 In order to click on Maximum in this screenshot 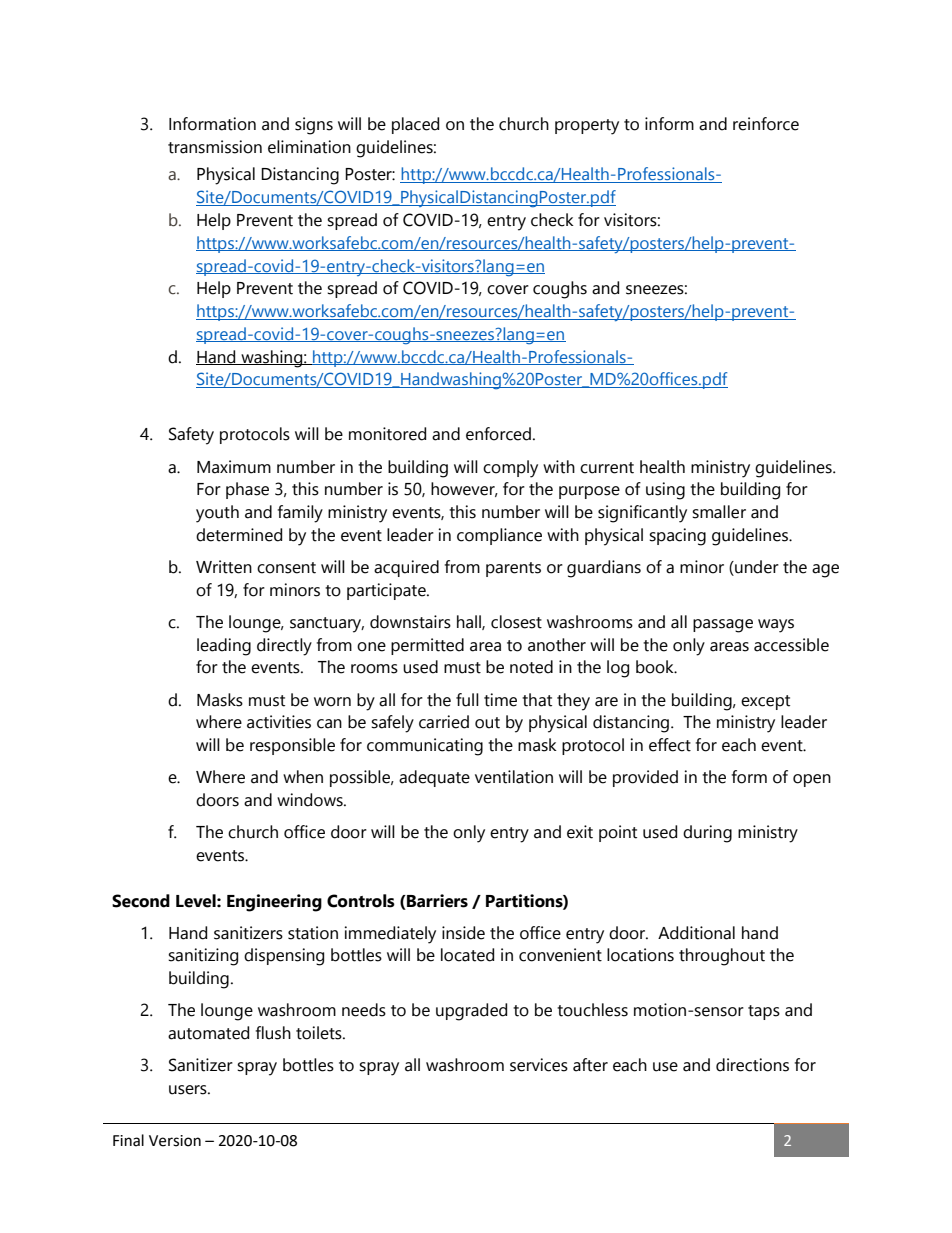, I will do `click(234, 467)`.
